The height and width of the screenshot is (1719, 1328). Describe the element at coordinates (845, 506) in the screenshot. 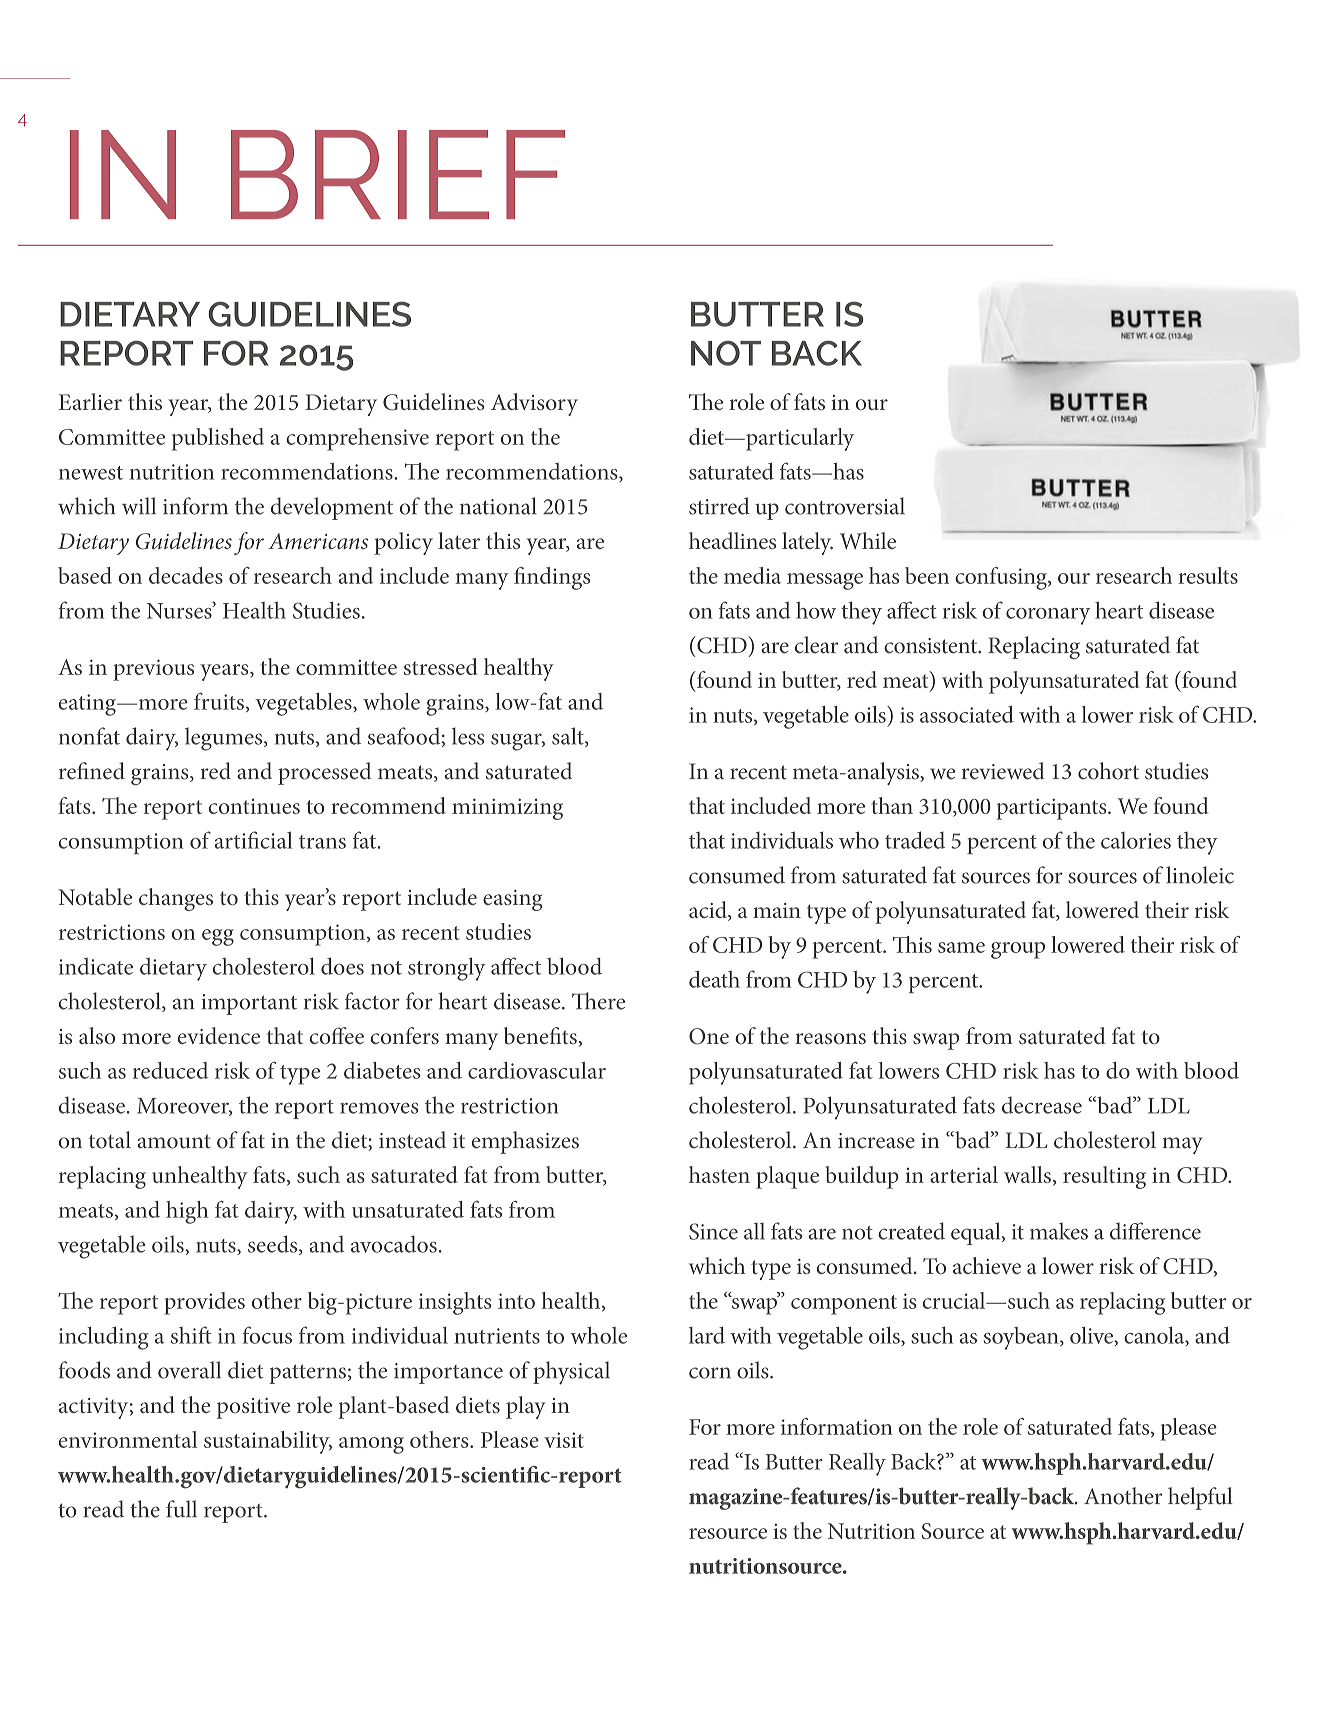

I see `controversial` at that location.
